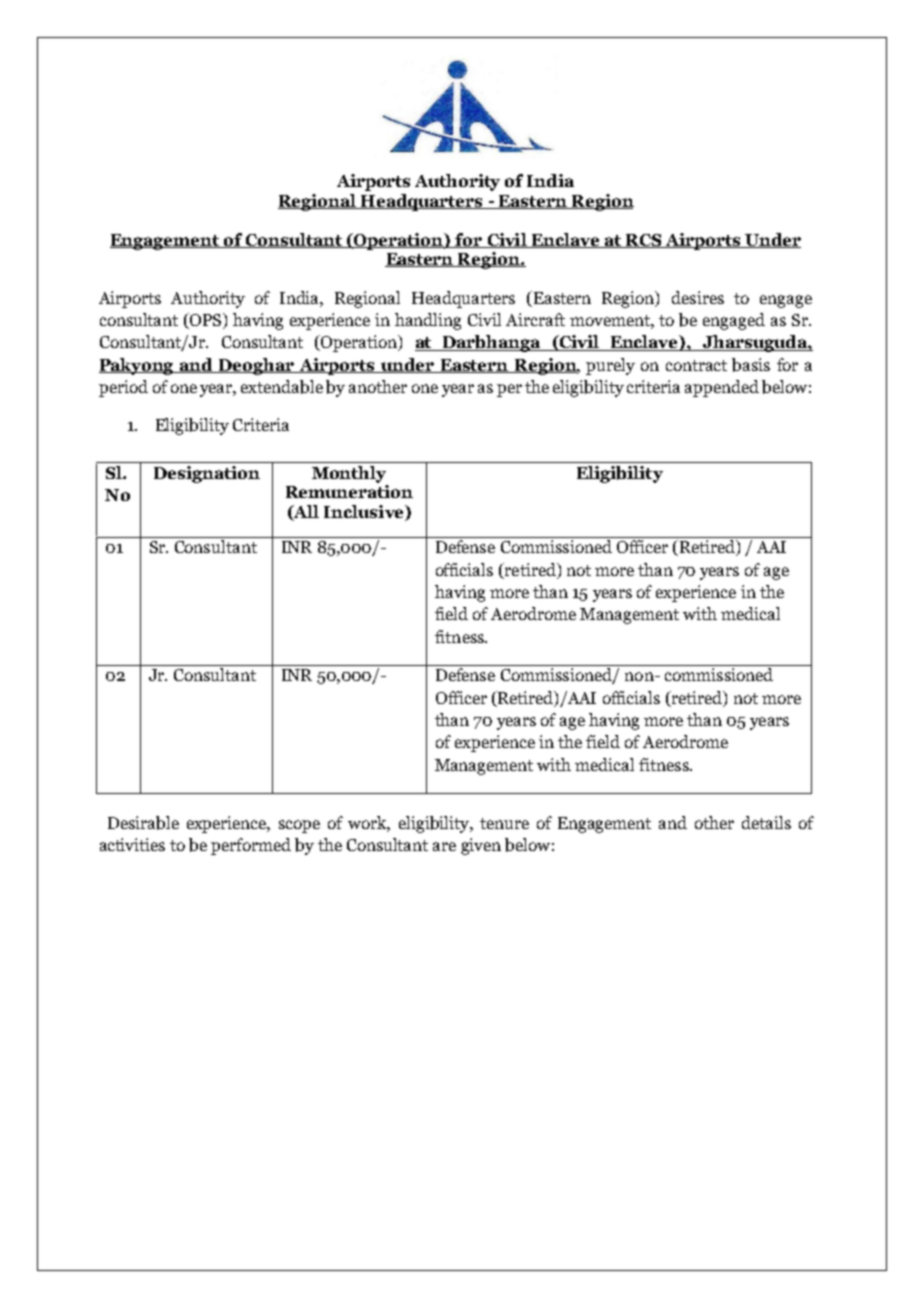  I want to click on Desirable, so click(143, 823).
